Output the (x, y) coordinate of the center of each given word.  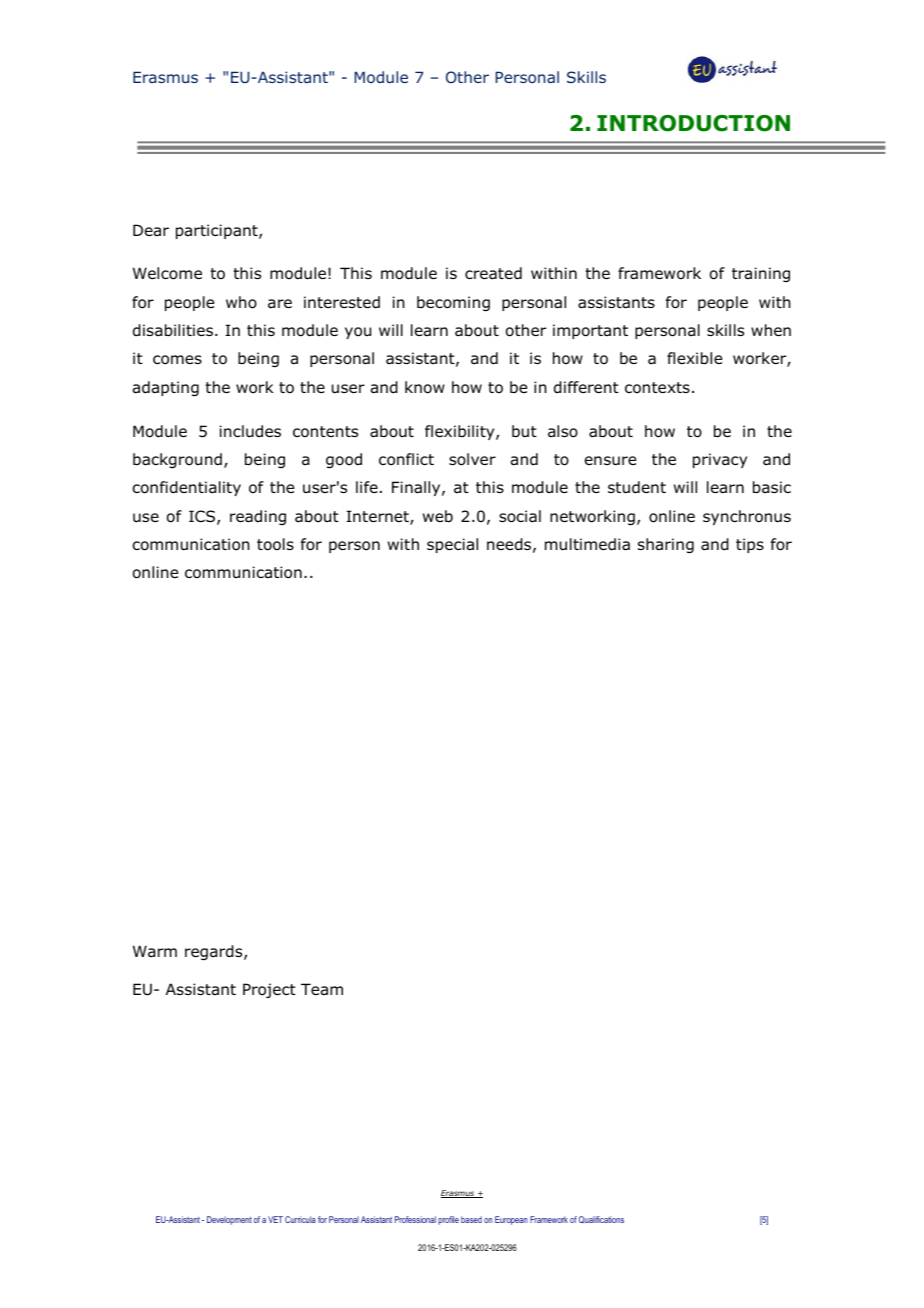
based (471, 1219)
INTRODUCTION (693, 123)
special (452, 545)
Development (229, 1220)
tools (275, 544)
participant (218, 231)
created (493, 273)
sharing (666, 545)
